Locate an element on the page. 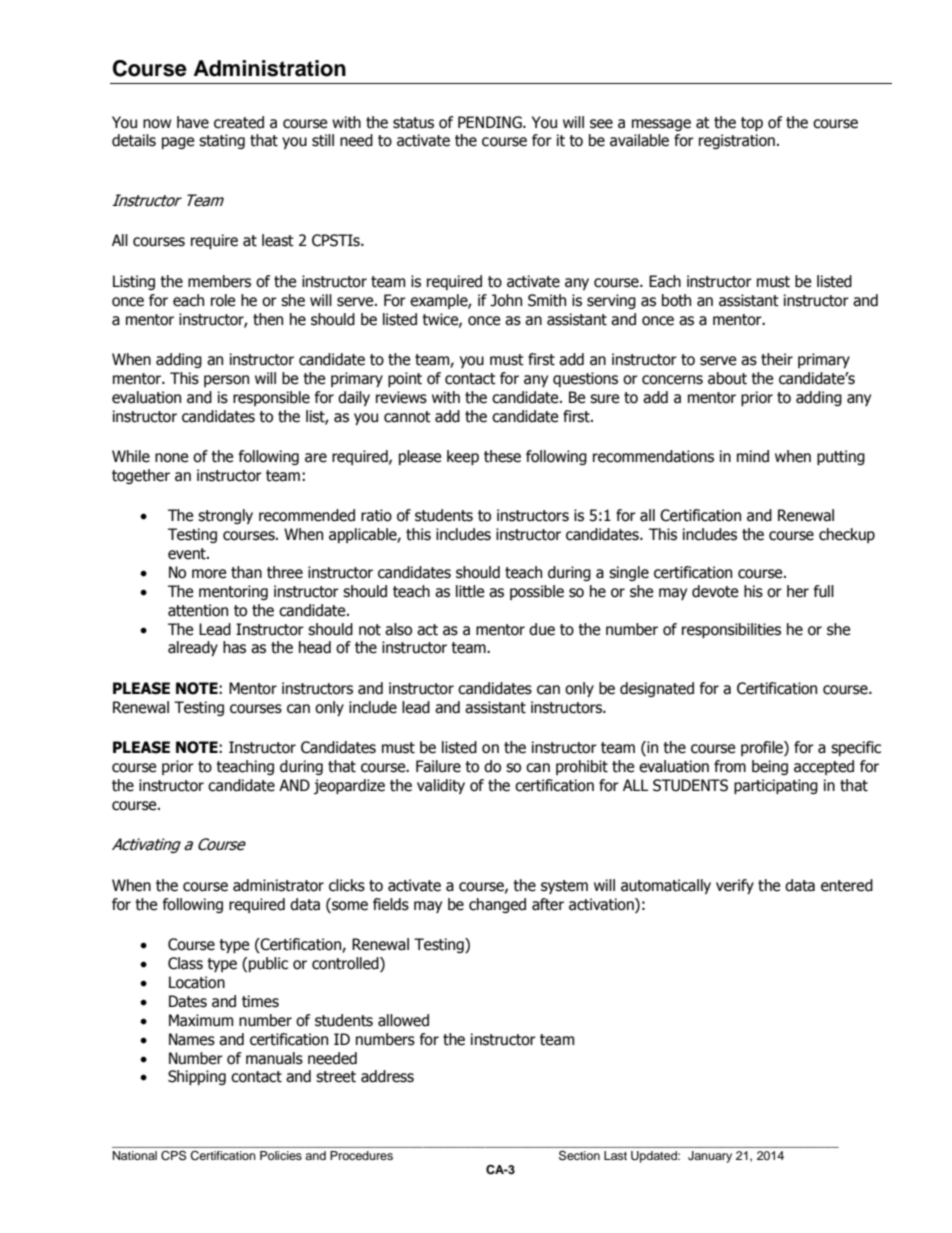  none is located at coordinates (171, 458).
